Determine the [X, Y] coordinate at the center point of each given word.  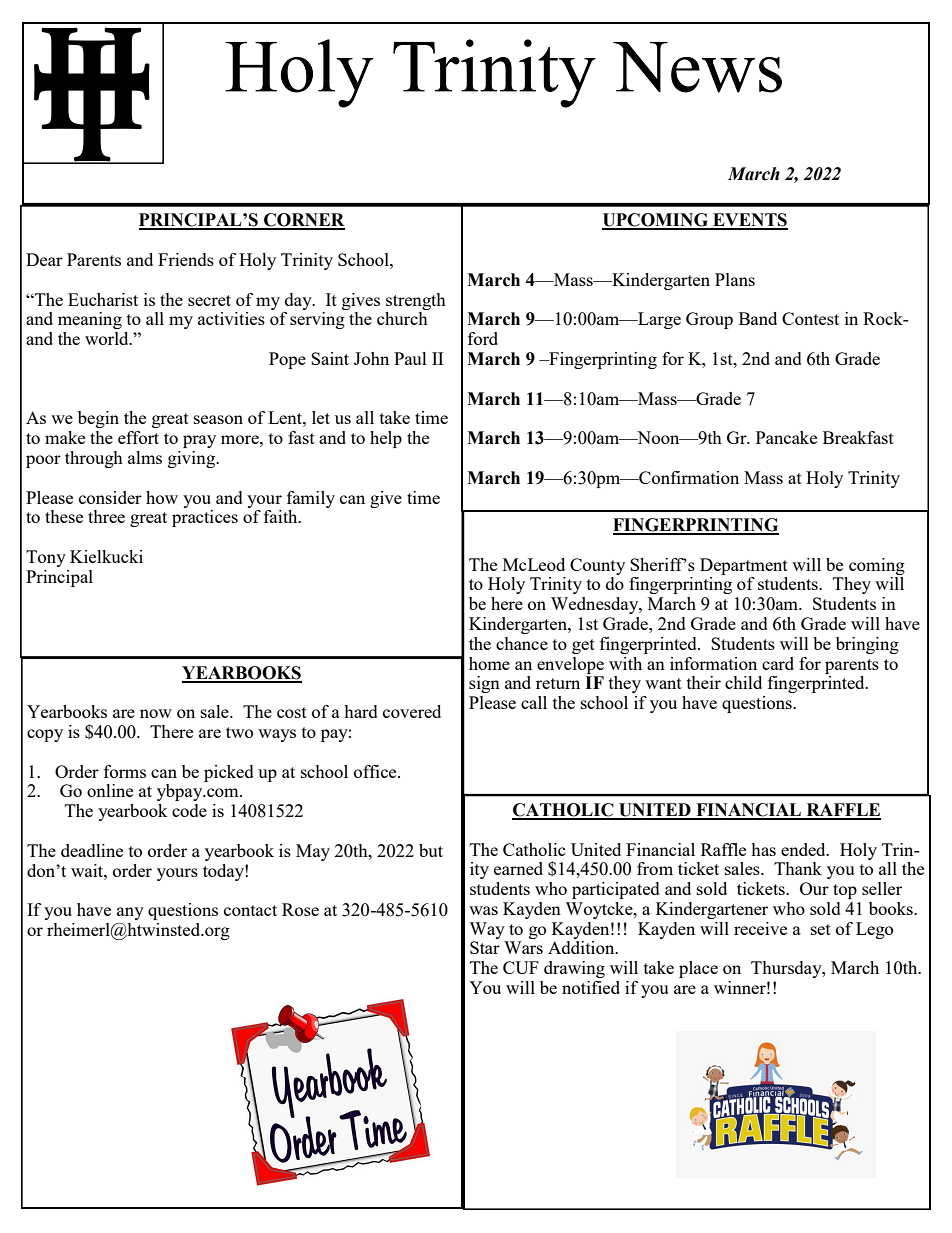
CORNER [303, 221]
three [106, 516]
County [597, 566]
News [697, 67]
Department [744, 566]
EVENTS [749, 221]
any [130, 913]
